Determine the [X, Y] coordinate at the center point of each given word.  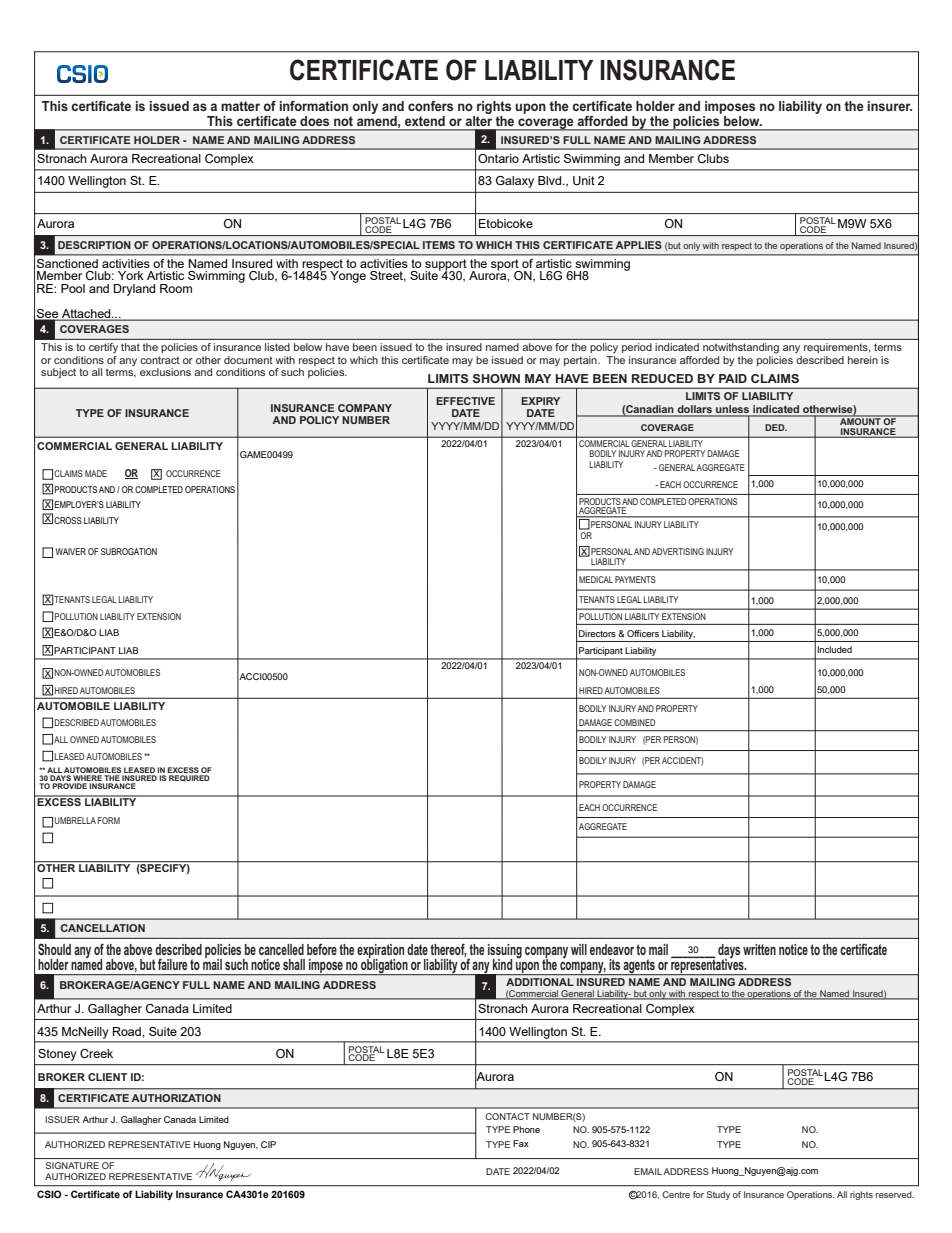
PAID [733, 378]
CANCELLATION [103, 928]
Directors [597, 633]
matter [240, 106]
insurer [890, 106]
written [759, 949]
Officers [643, 633]
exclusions [165, 372]
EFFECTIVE [465, 401]
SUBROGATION [129, 551]
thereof [448, 950]
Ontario [498, 158]
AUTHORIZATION [176, 1098]
